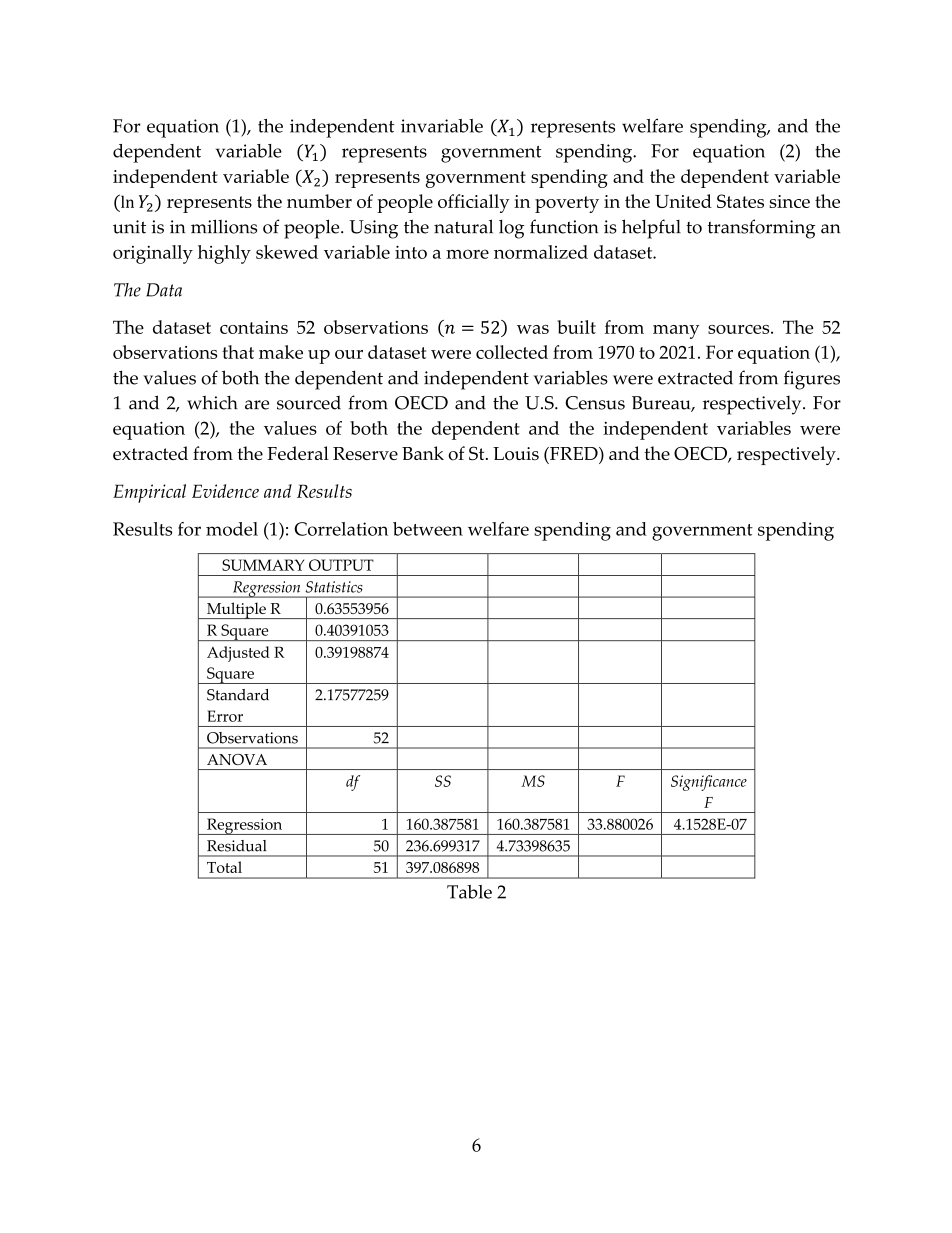  I want to click on Adjusted, so click(238, 654).
